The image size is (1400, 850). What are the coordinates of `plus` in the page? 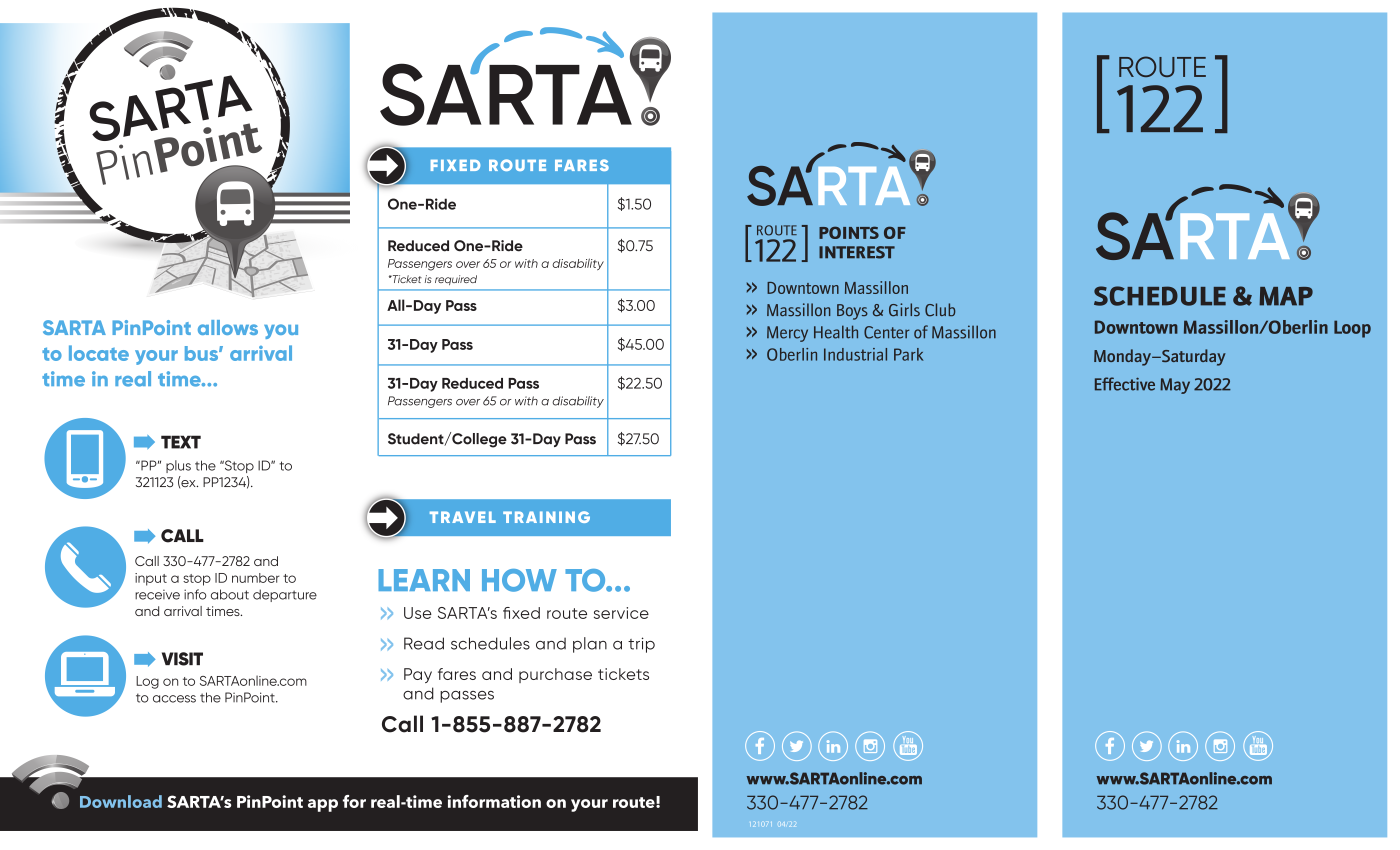 It's located at (178, 466).
